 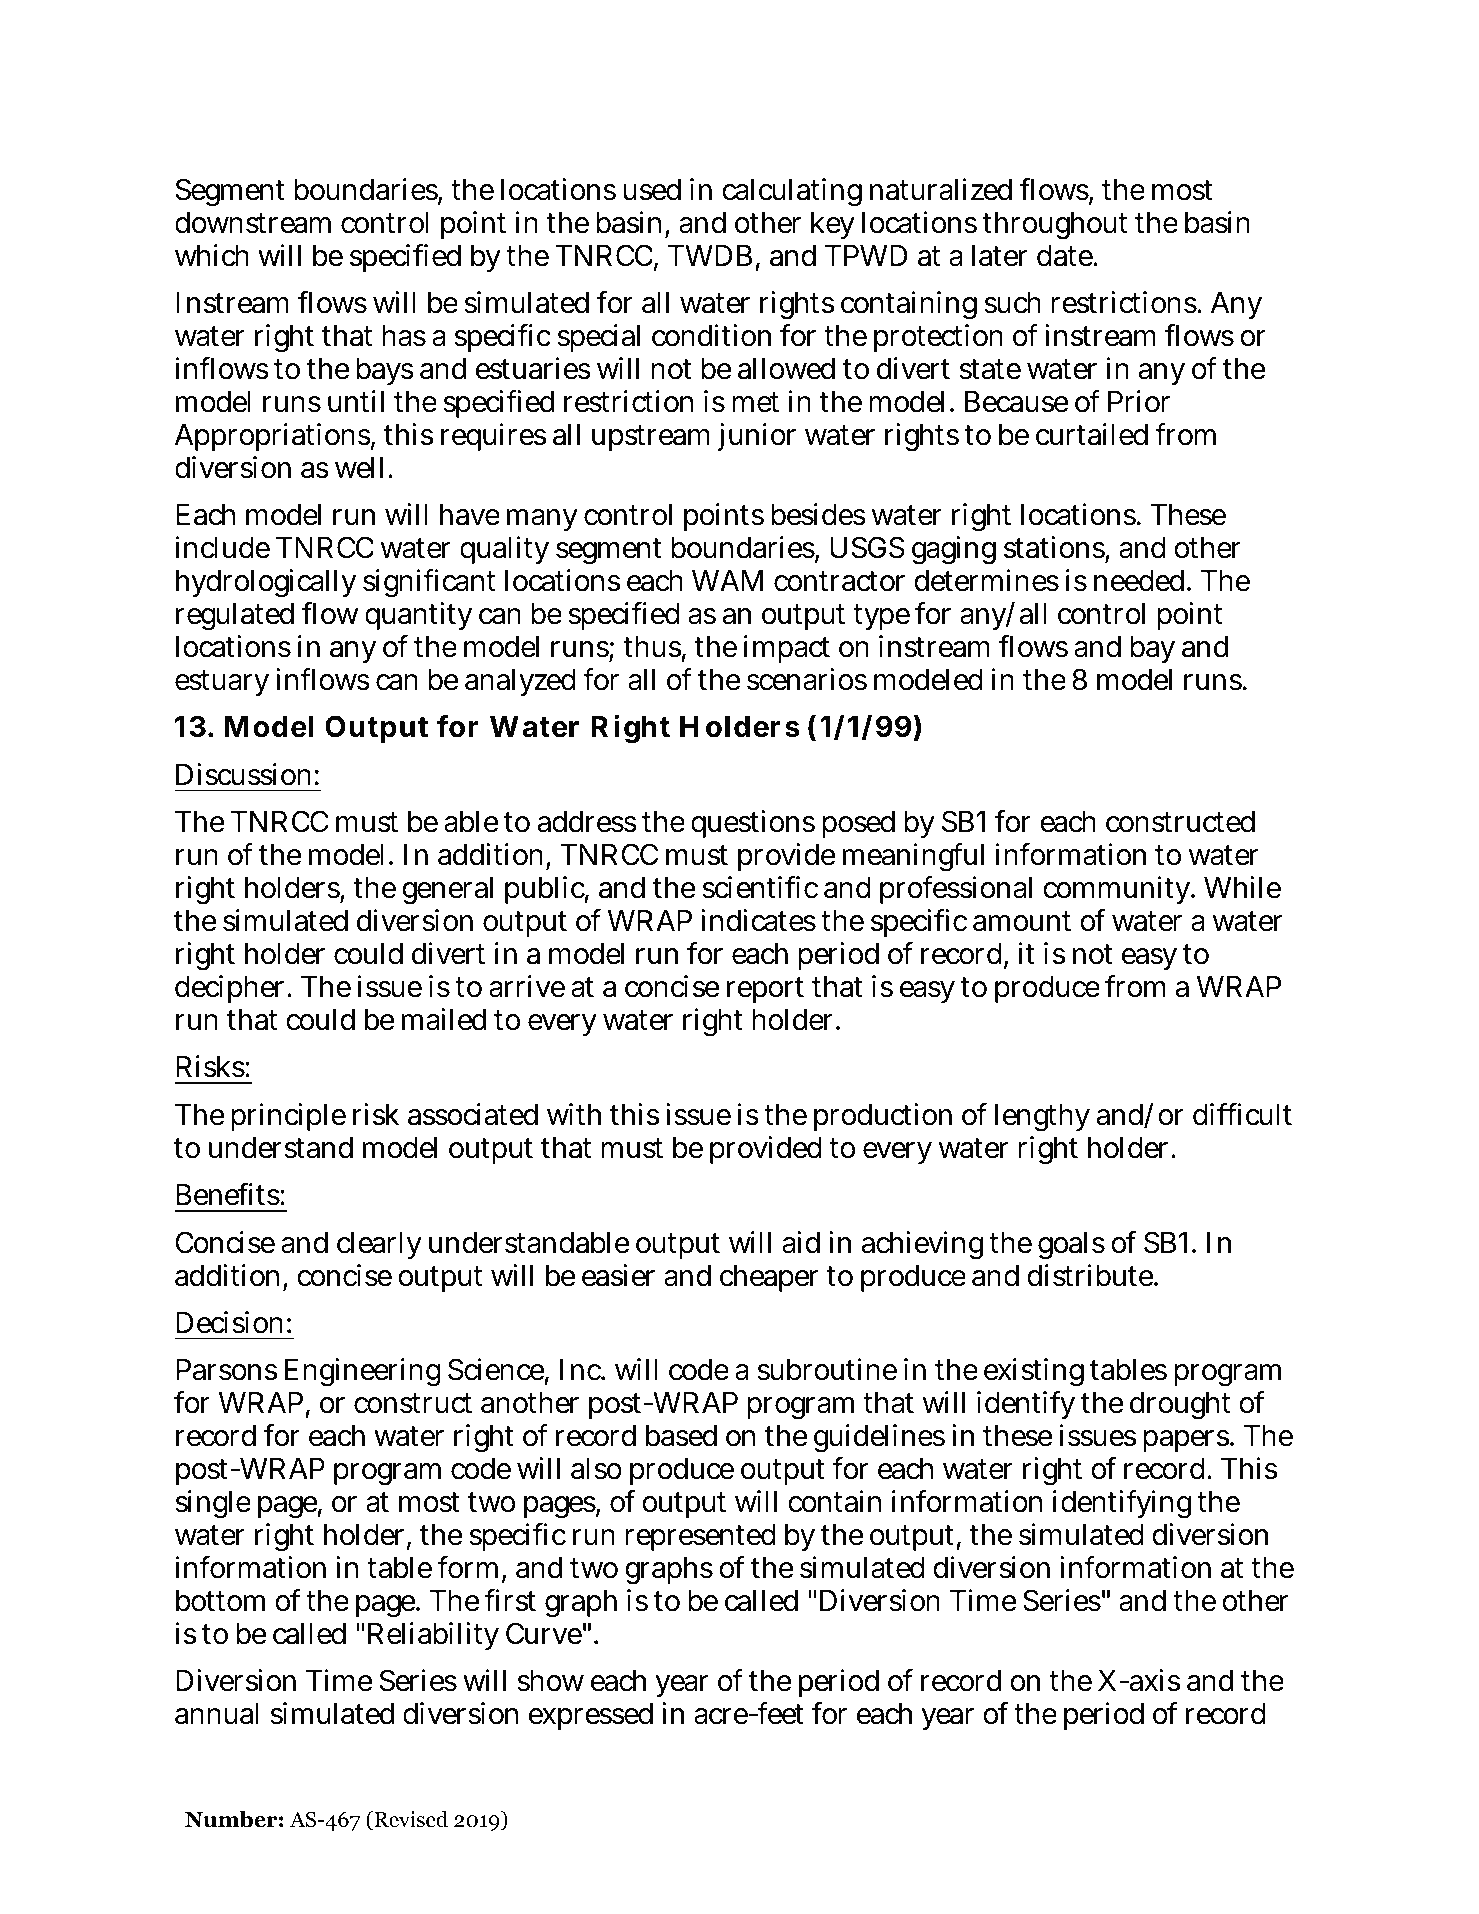 What do you see at coordinates (769, 1278) in the document?
I see `cheaper` at bounding box center [769, 1278].
